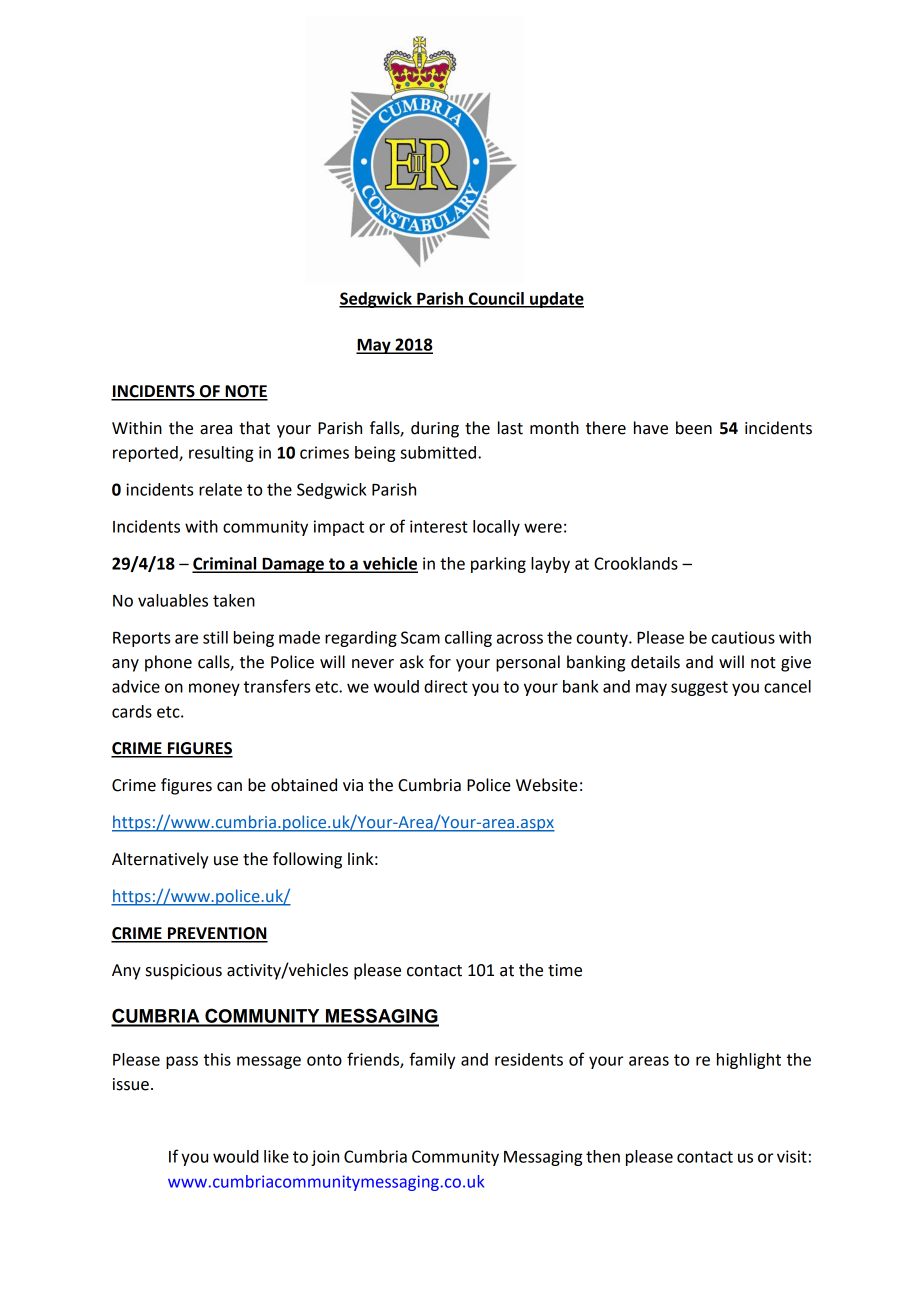  I want to click on direct, so click(446, 686).
